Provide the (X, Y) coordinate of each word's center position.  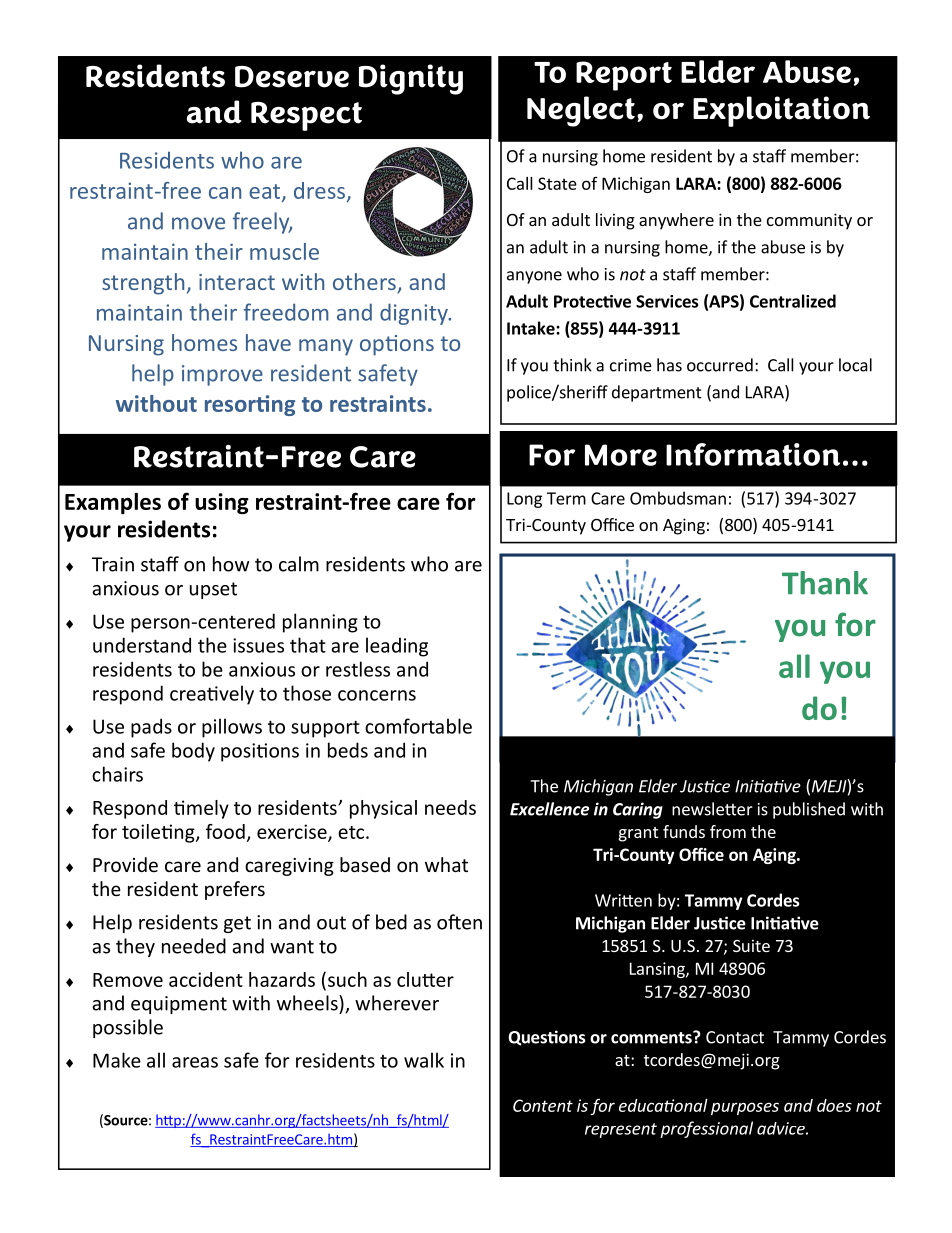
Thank (825, 583)
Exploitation (781, 111)
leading (397, 647)
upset (213, 590)
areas (195, 1062)
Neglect (581, 111)
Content (543, 1105)
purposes (745, 1108)
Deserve (292, 77)
